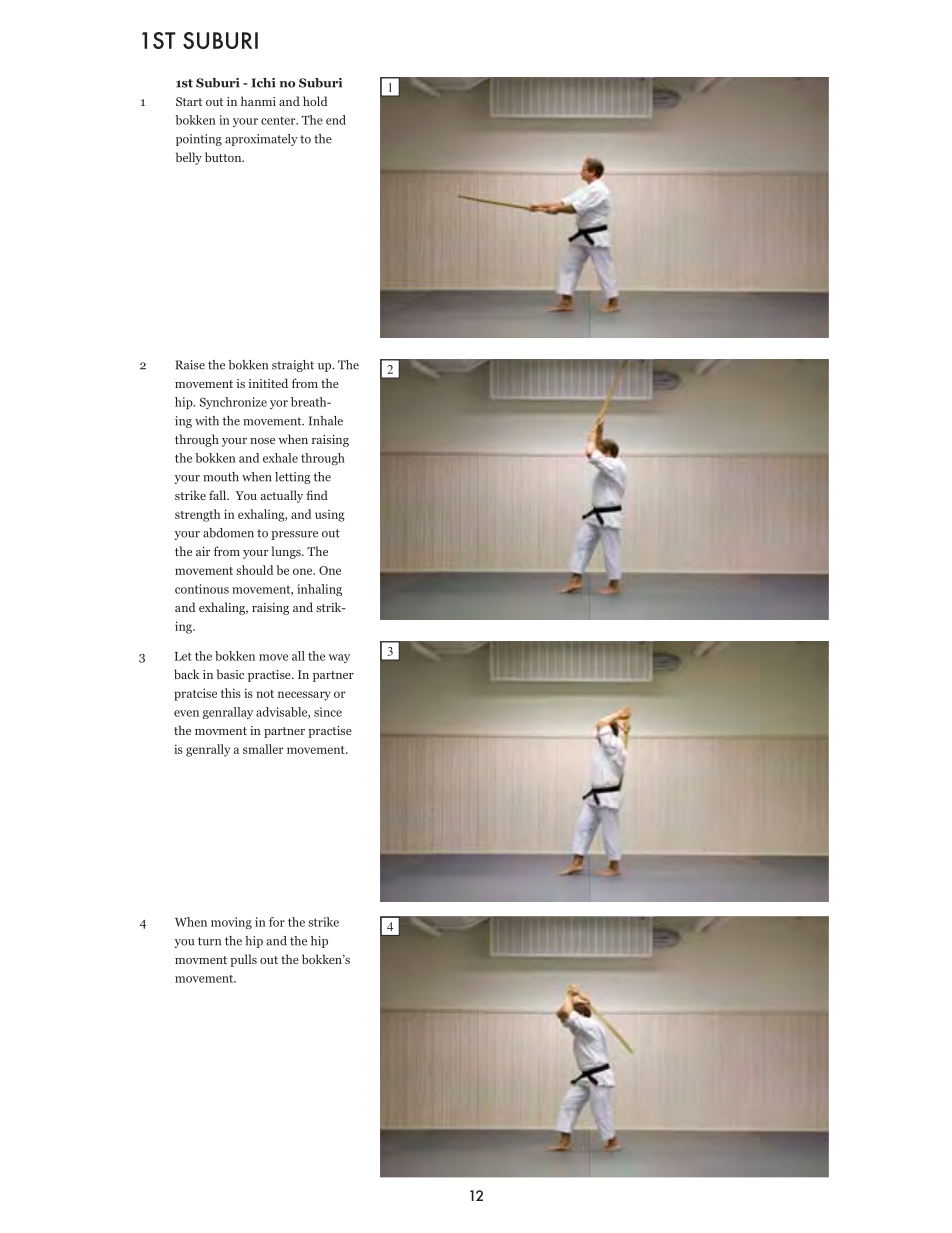 This page has height=1233, width=952. What do you see at coordinates (209, 941) in the page?
I see `turn` at bounding box center [209, 941].
